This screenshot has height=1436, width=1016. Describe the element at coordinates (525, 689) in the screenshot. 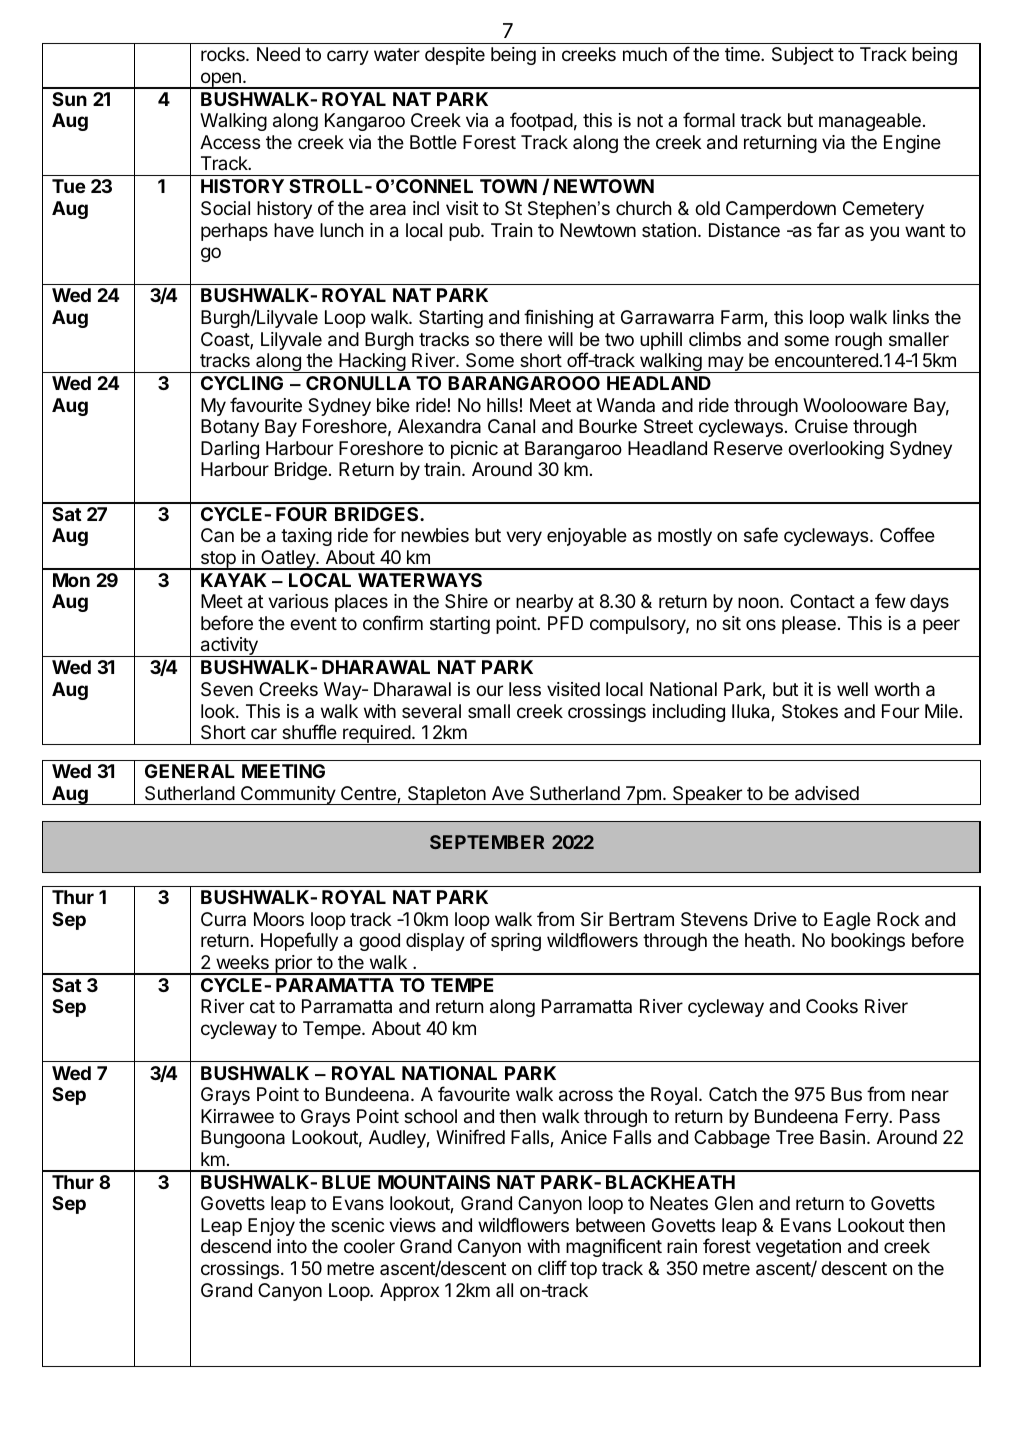

I see `less` at that location.
